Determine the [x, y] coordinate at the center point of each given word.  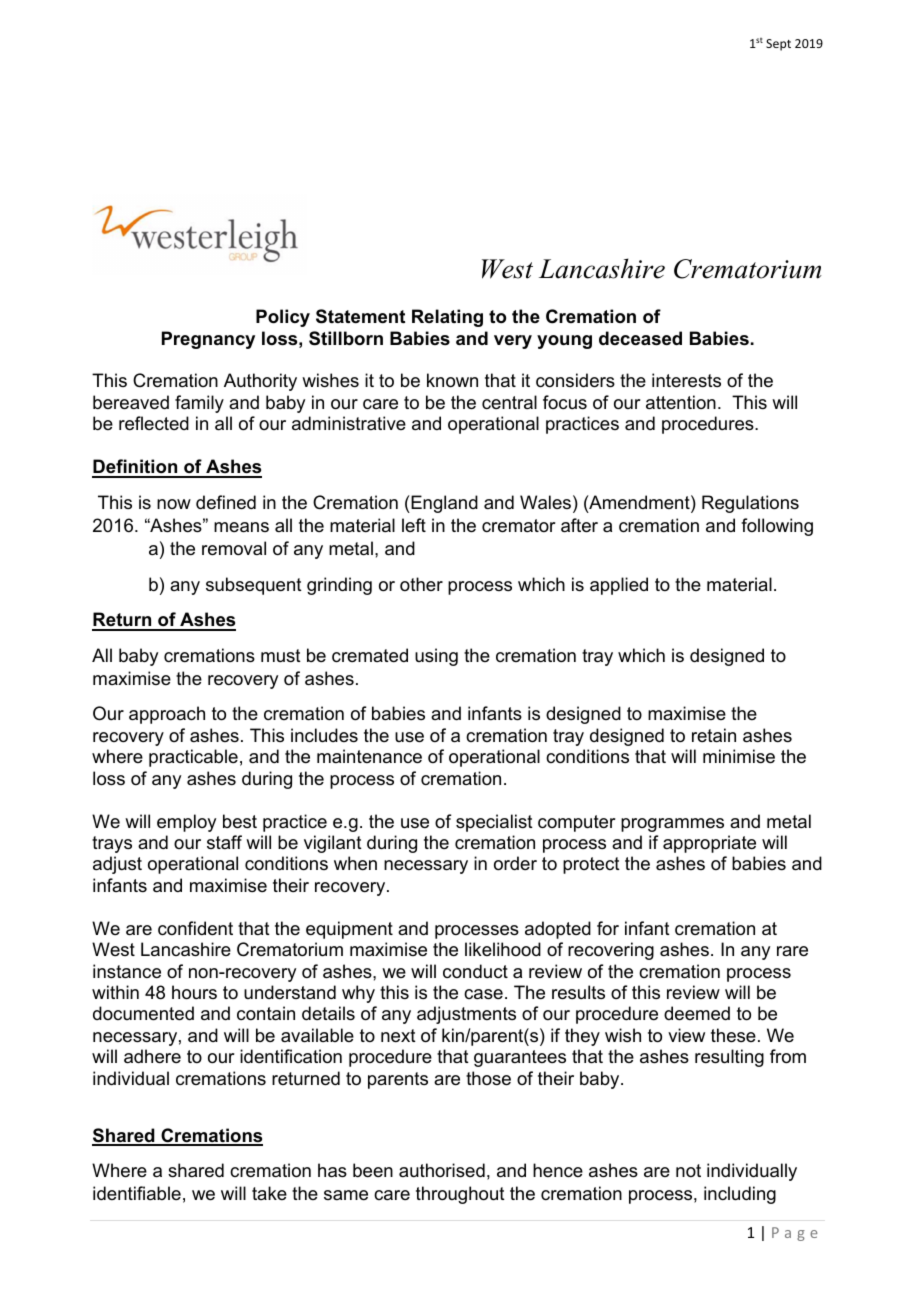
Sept [778, 45]
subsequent [254, 586]
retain [714, 735]
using [436, 657]
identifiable [137, 1193]
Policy [283, 318]
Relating [447, 318]
